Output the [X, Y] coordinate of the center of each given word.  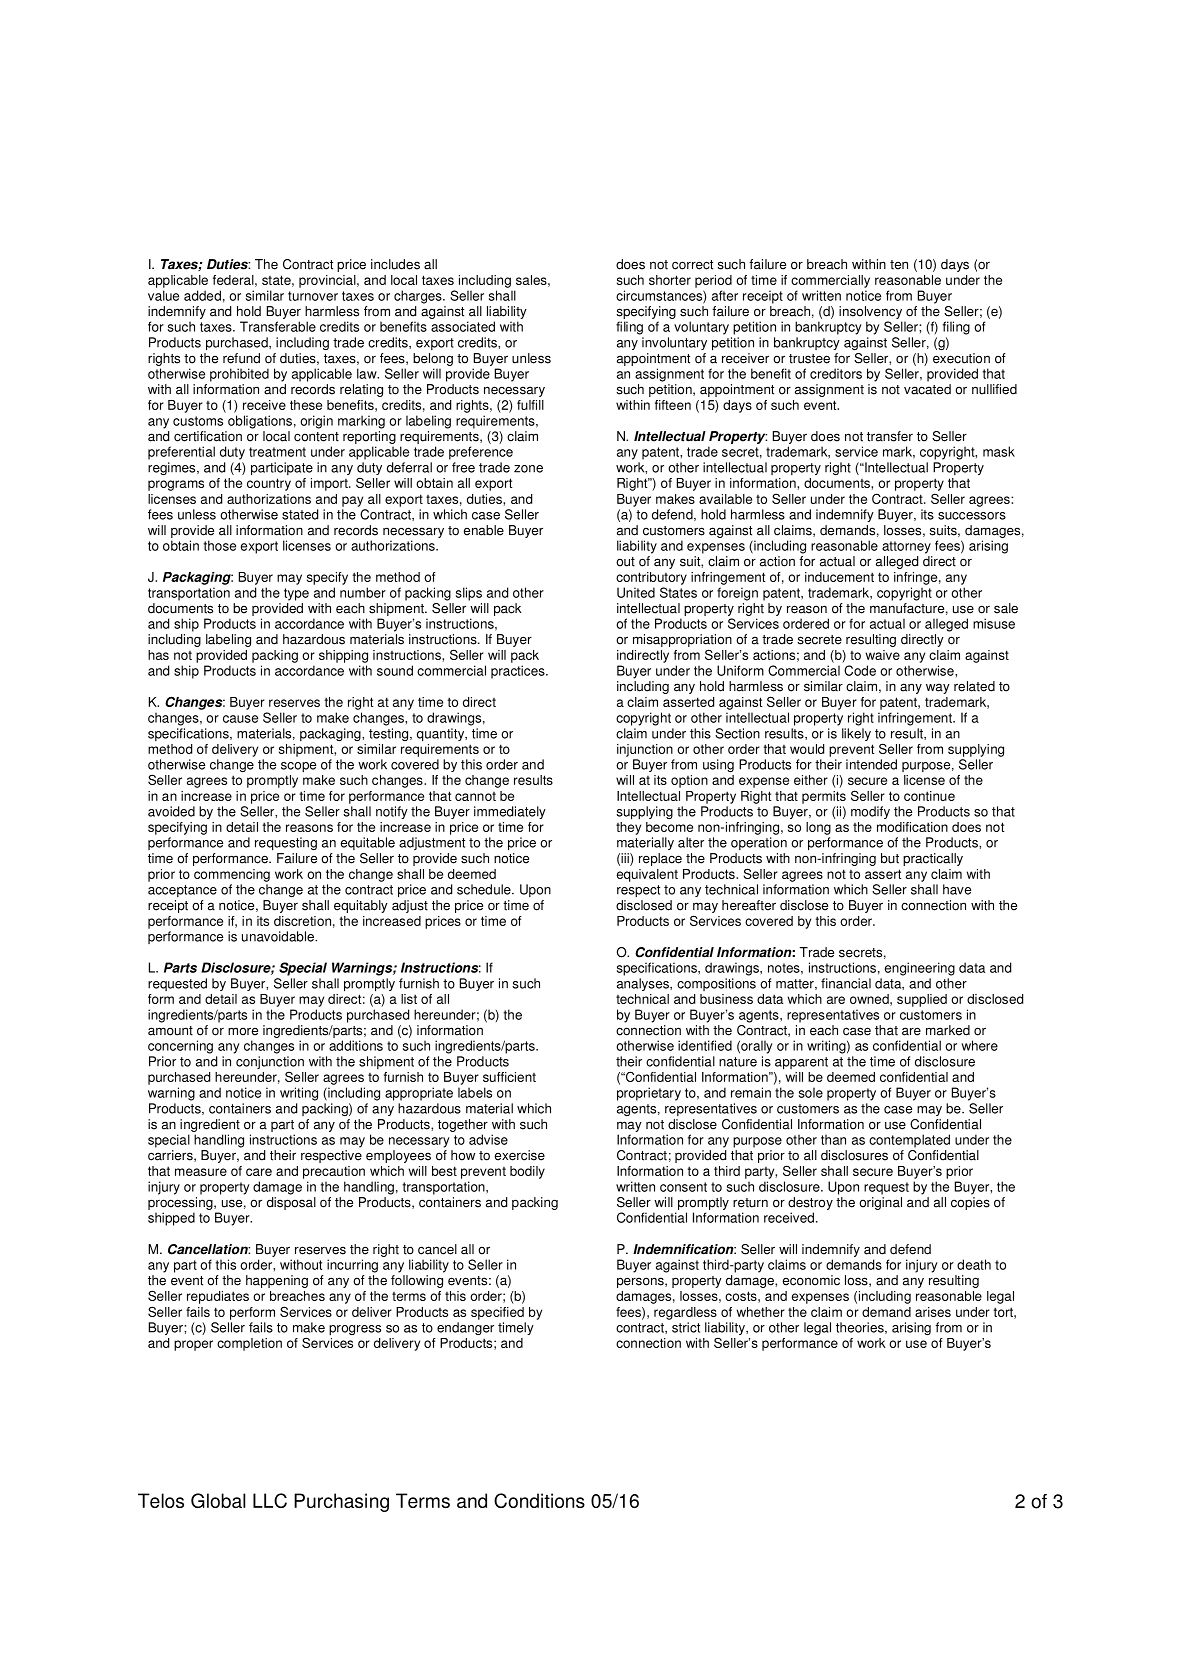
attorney [906, 547]
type [296, 594]
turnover [313, 296]
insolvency [870, 312]
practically [933, 859]
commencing [232, 875]
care [259, 1172]
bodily [527, 1172]
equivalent [647, 875]
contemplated [909, 1141]
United [636, 592]
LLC [270, 1500]
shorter [670, 280]
